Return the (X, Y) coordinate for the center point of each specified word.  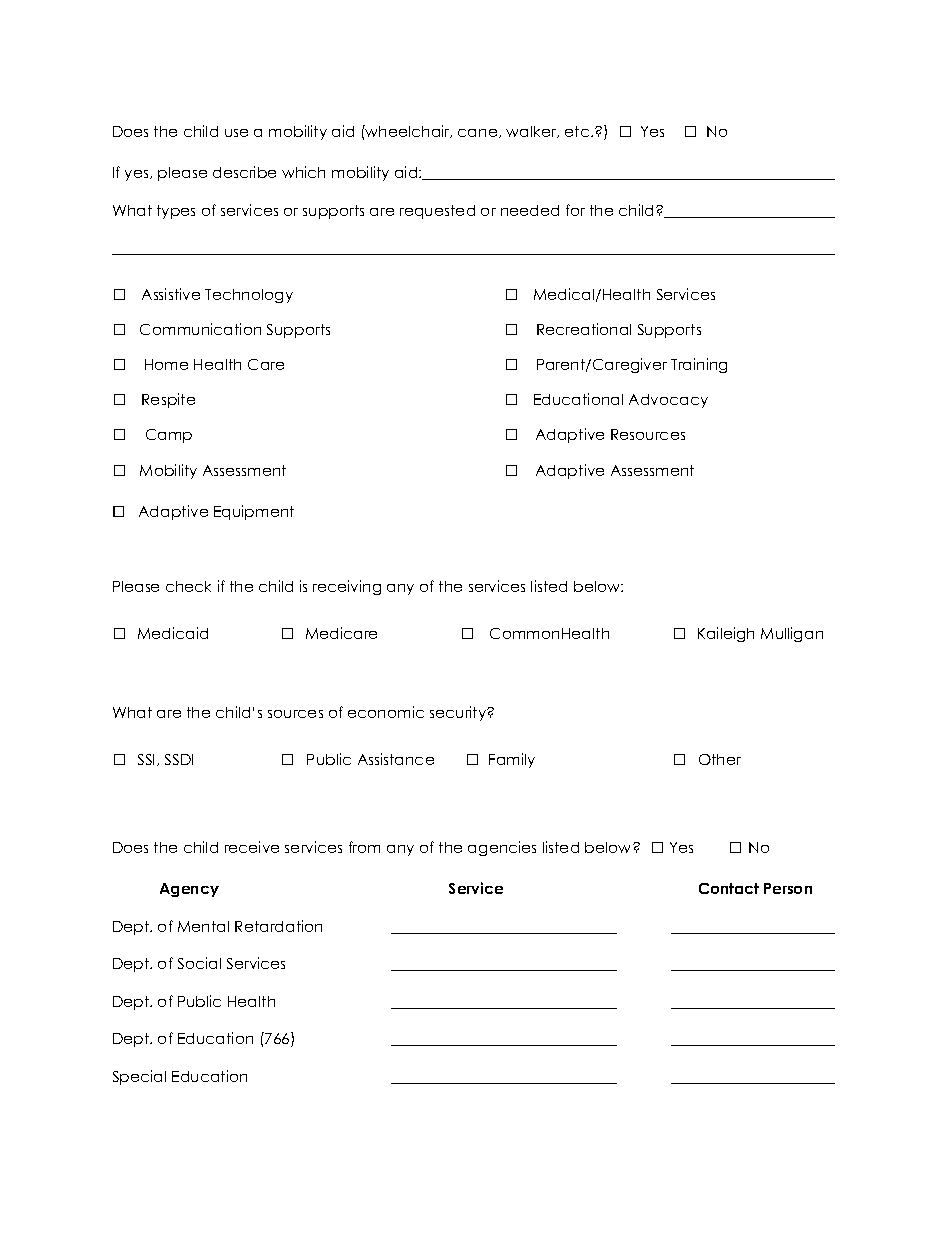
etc (578, 131)
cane (479, 133)
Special (139, 1077)
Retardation (278, 926)
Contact (729, 888)
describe (244, 172)
